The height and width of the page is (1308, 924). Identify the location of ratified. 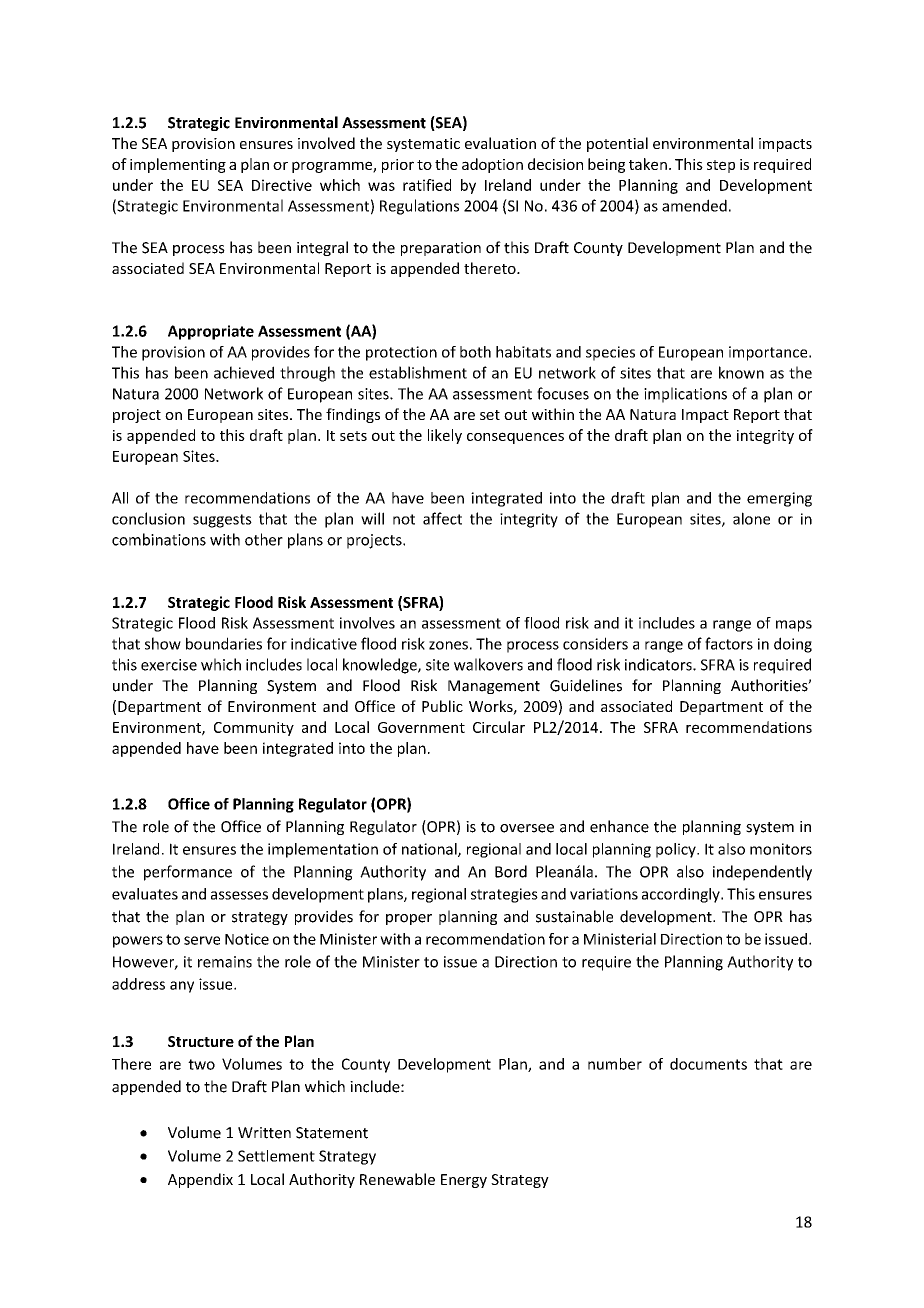
(427, 185).
